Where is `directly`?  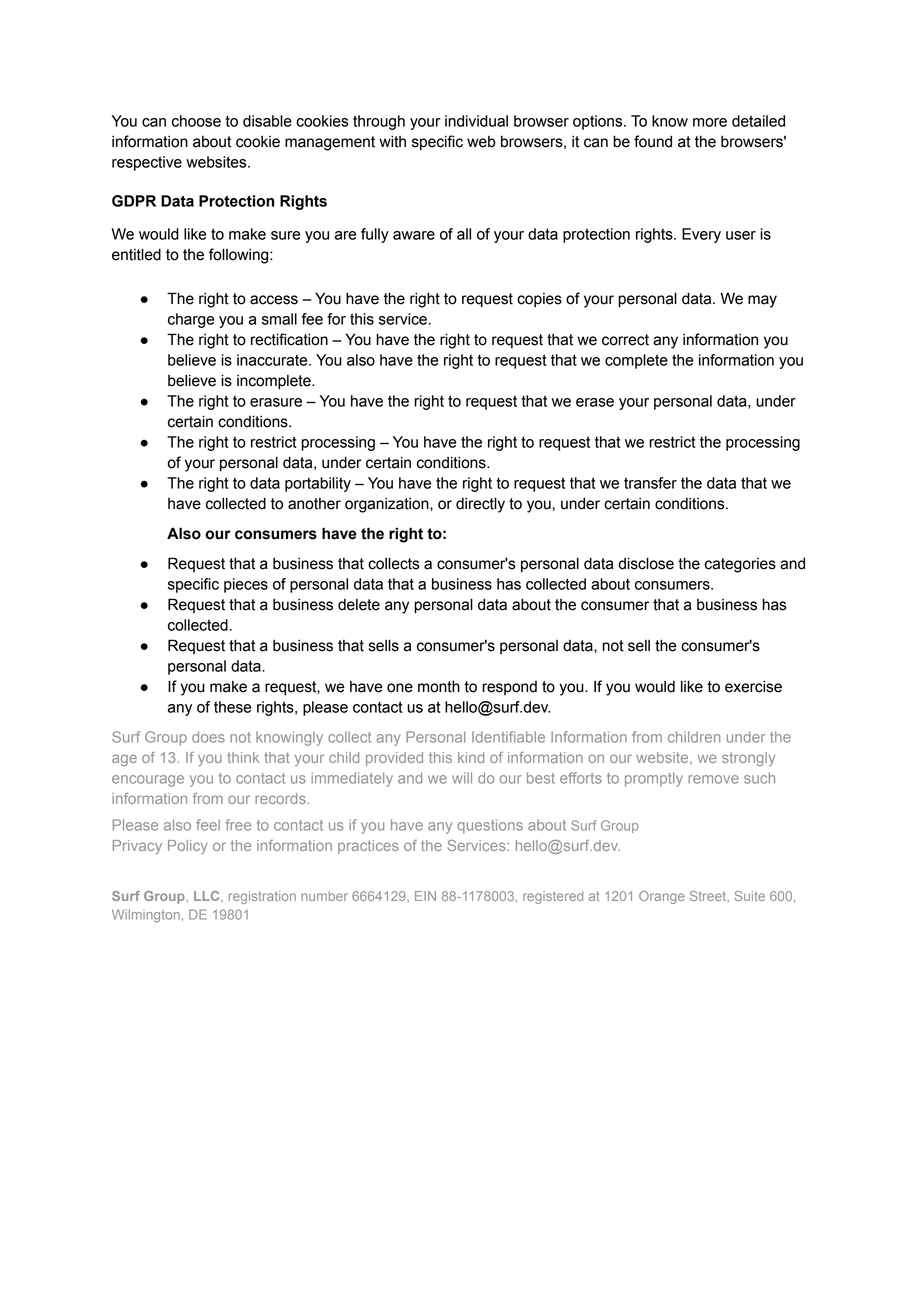 directly is located at coordinates (480, 505).
